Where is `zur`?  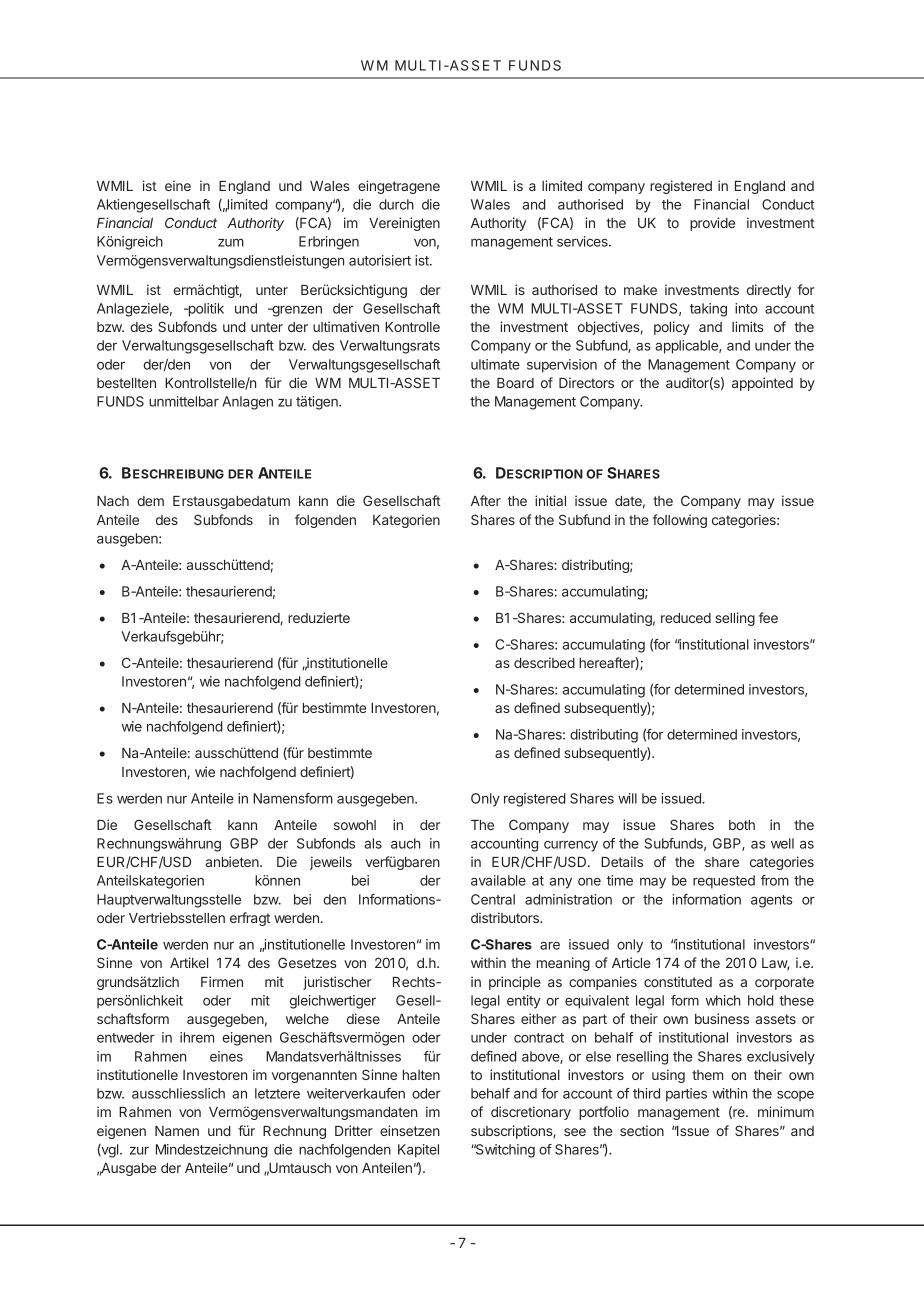 zur is located at coordinates (139, 1151).
